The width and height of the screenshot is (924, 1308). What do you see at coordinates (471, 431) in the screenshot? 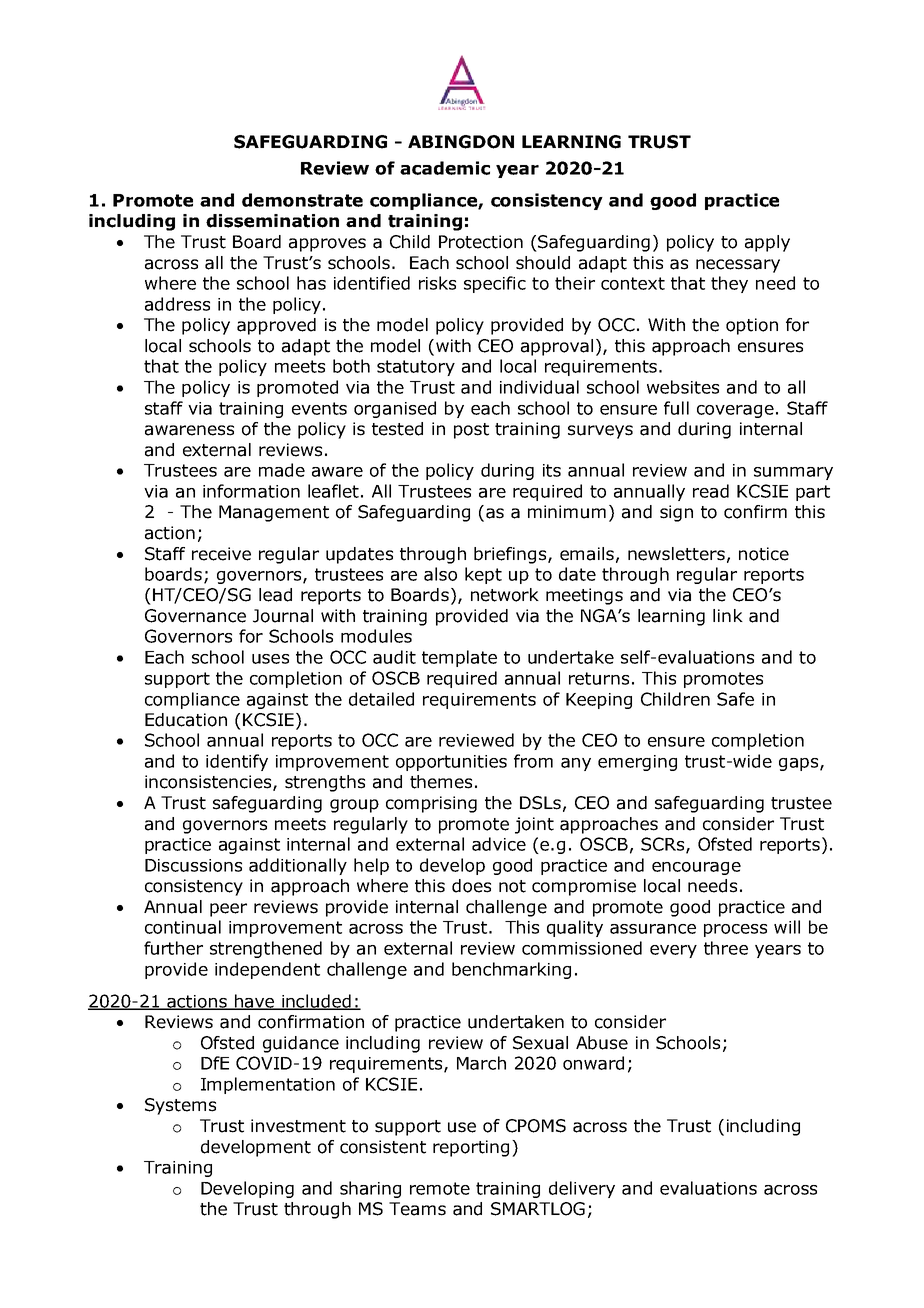
I see `post` at bounding box center [471, 431].
